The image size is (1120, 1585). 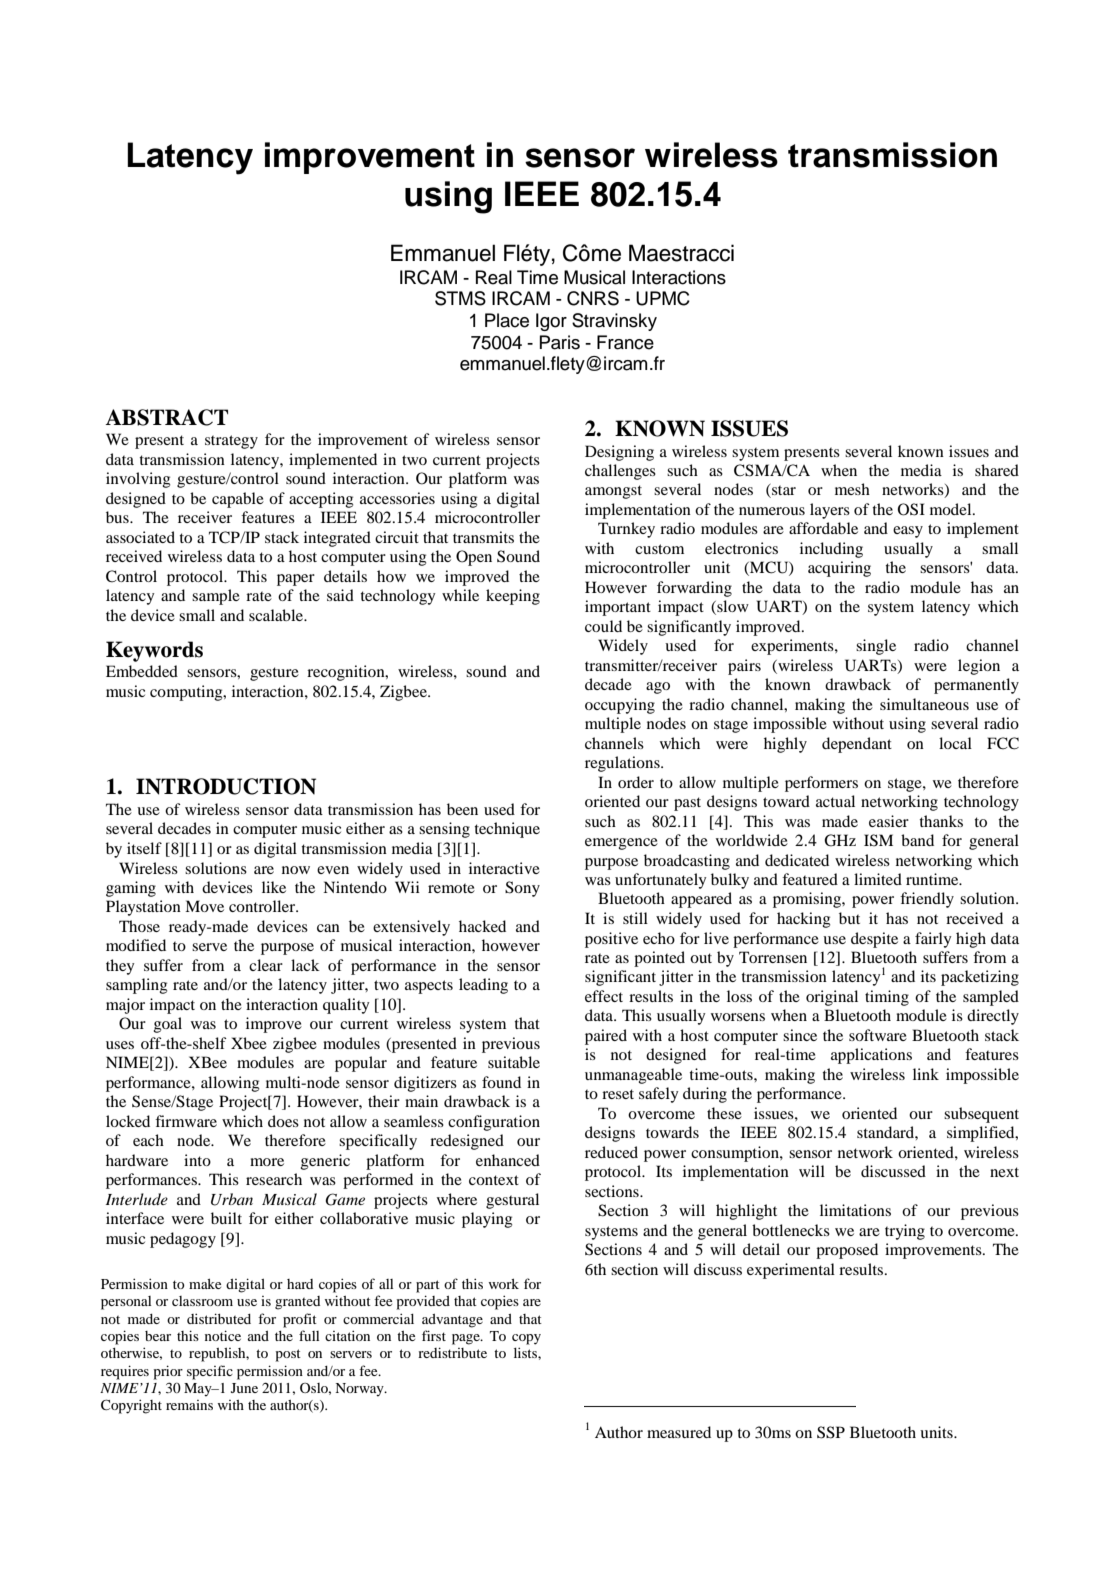 I want to click on scalable, so click(x=277, y=615).
